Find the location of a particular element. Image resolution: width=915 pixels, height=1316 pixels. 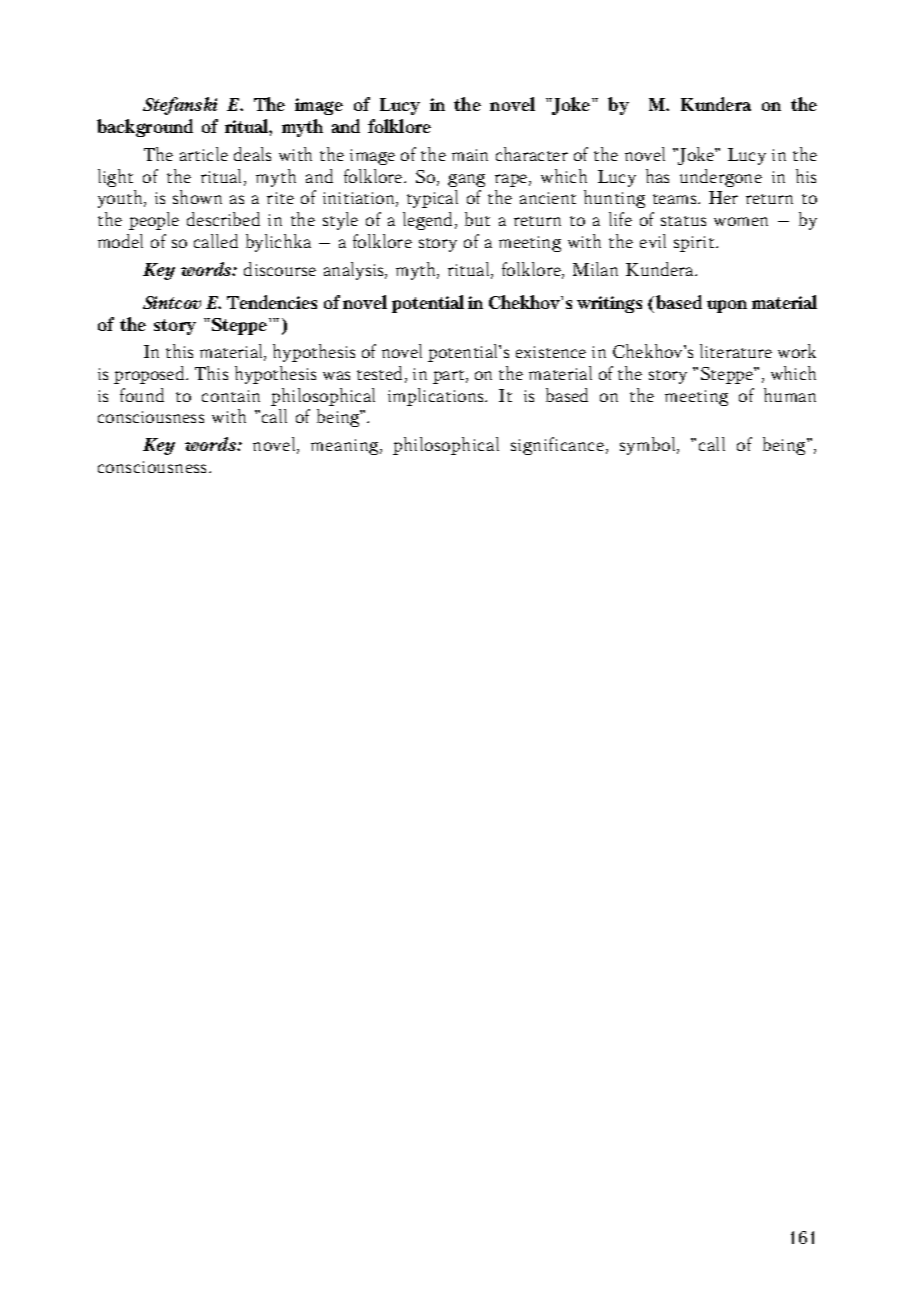

background is located at coordinates (145, 128).
